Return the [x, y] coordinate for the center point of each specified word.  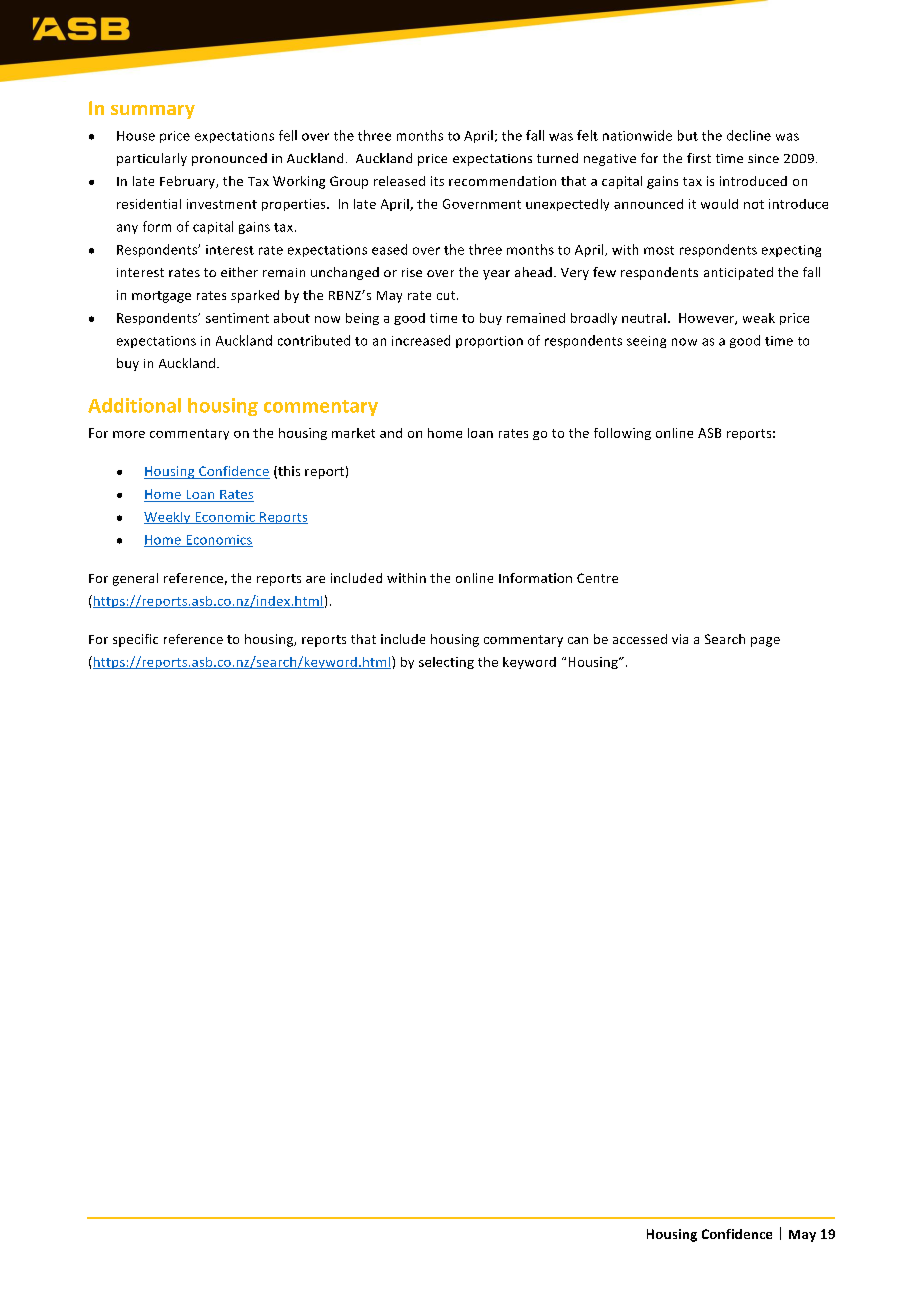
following [622, 434]
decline [749, 135]
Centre [597, 578]
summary [153, 112]
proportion [489, 342]
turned [557, 158]
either [239, 272]
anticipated [738, 273]
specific [135, 640]
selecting [446, 663]
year [496, 275]
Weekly [168, 518]
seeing [646, 342]
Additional [134, 405]
